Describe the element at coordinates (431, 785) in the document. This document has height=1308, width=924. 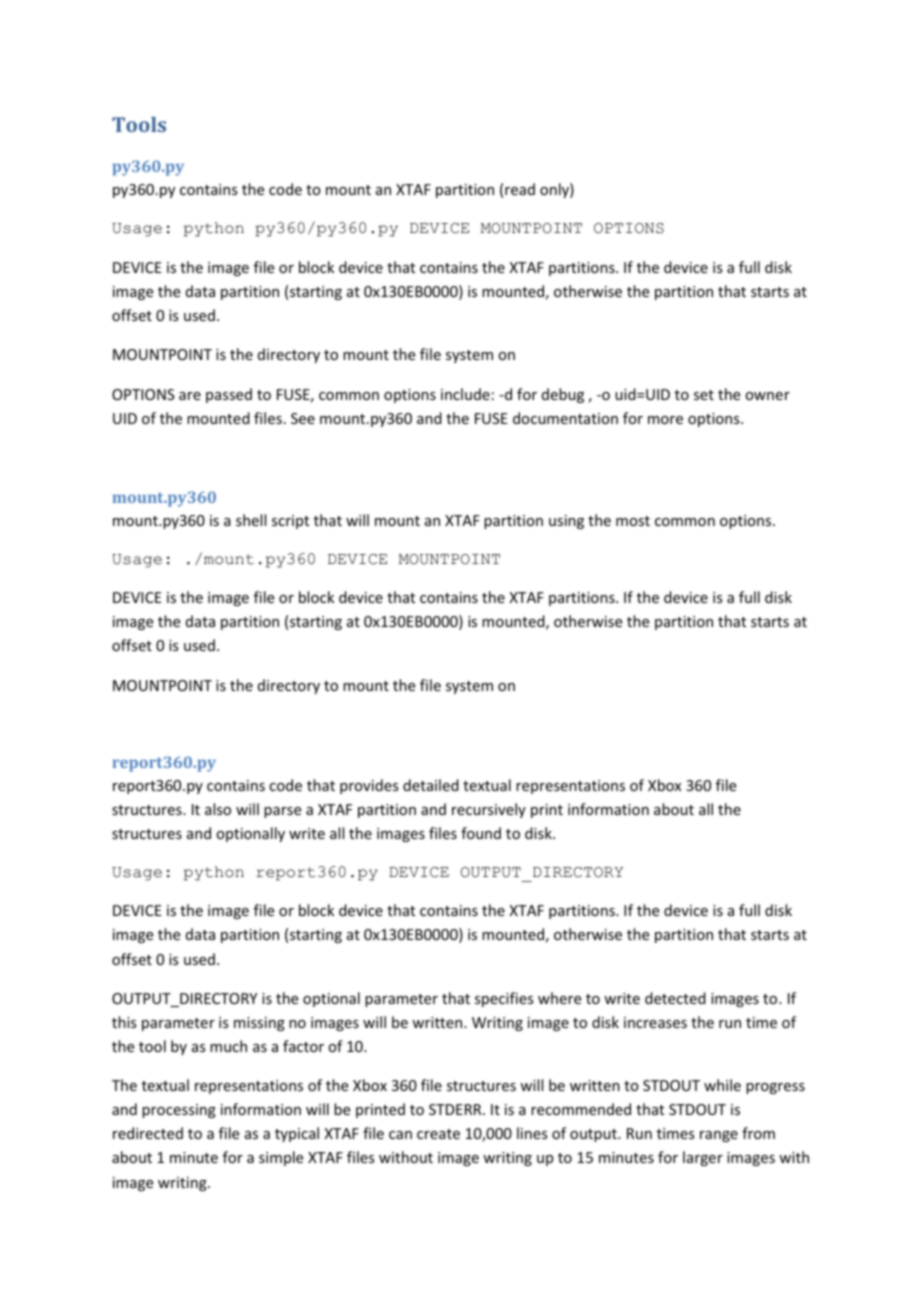
I see `detailed` at that location.
